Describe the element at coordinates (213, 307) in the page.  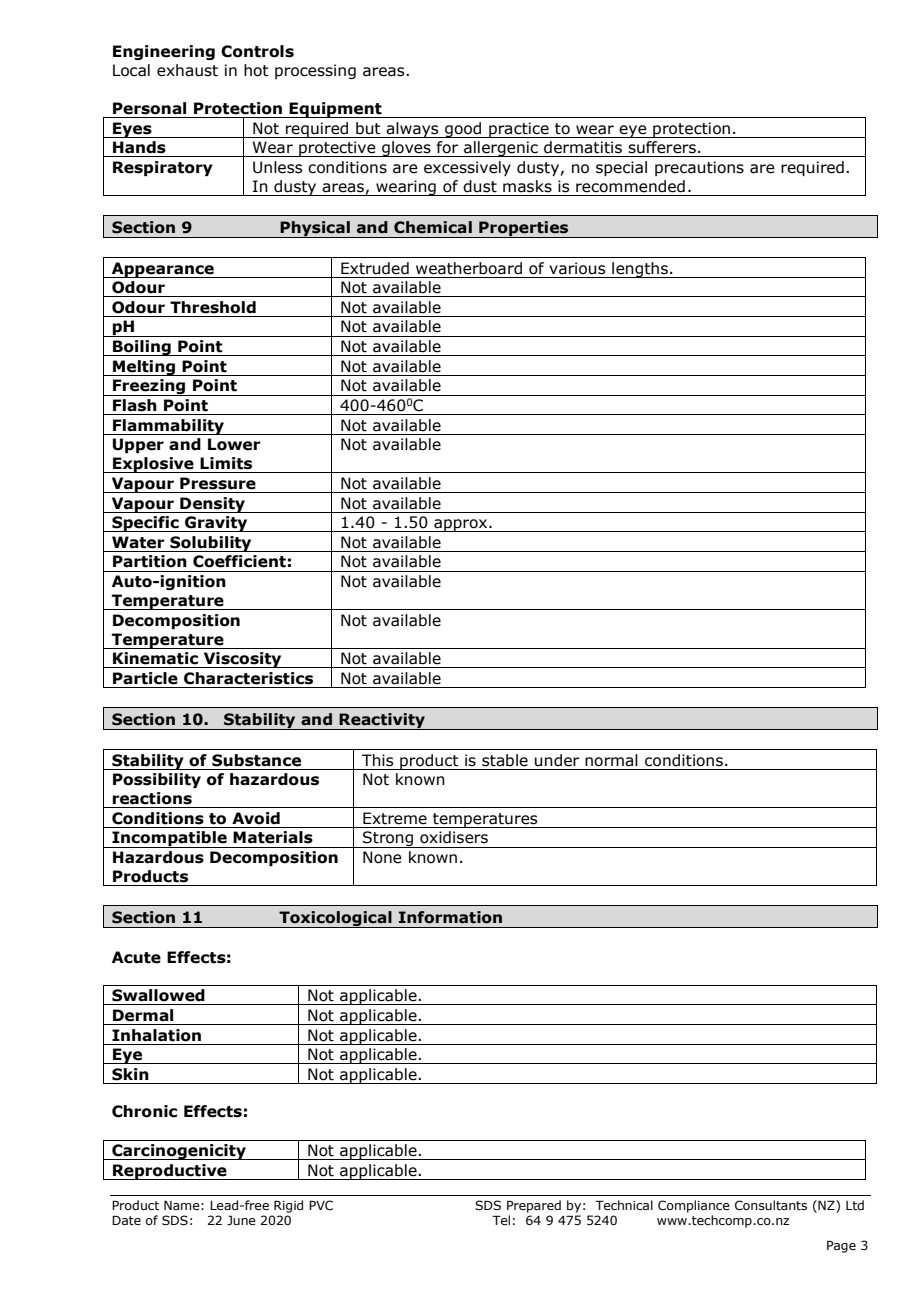
I see `Threshold` at that location.
